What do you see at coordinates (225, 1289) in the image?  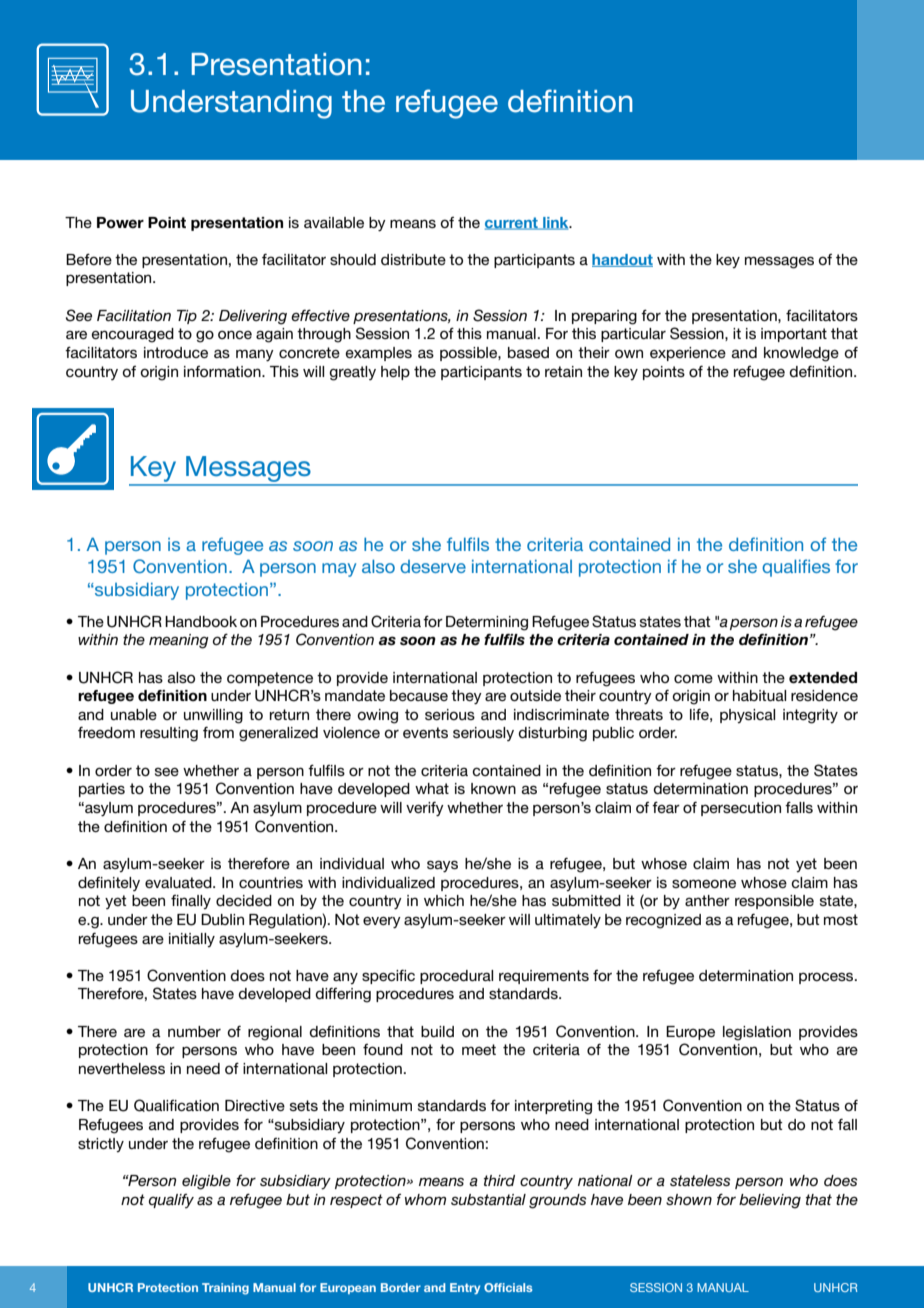 I see `Training` at bounding box center [225, 1289].
